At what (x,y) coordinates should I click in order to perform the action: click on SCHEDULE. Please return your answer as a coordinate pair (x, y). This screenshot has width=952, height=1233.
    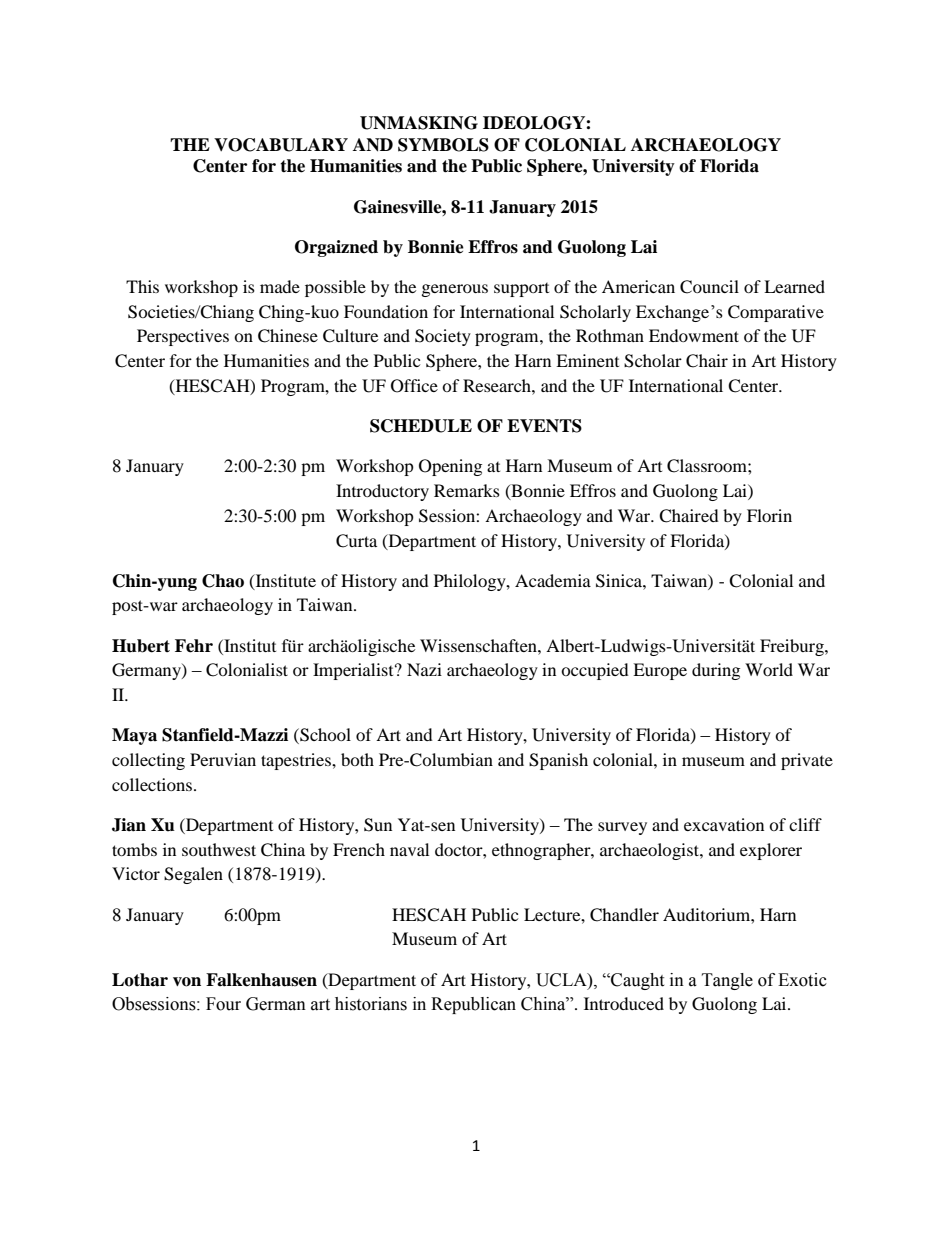
    Looking at the image, I should click on (421, 426).
